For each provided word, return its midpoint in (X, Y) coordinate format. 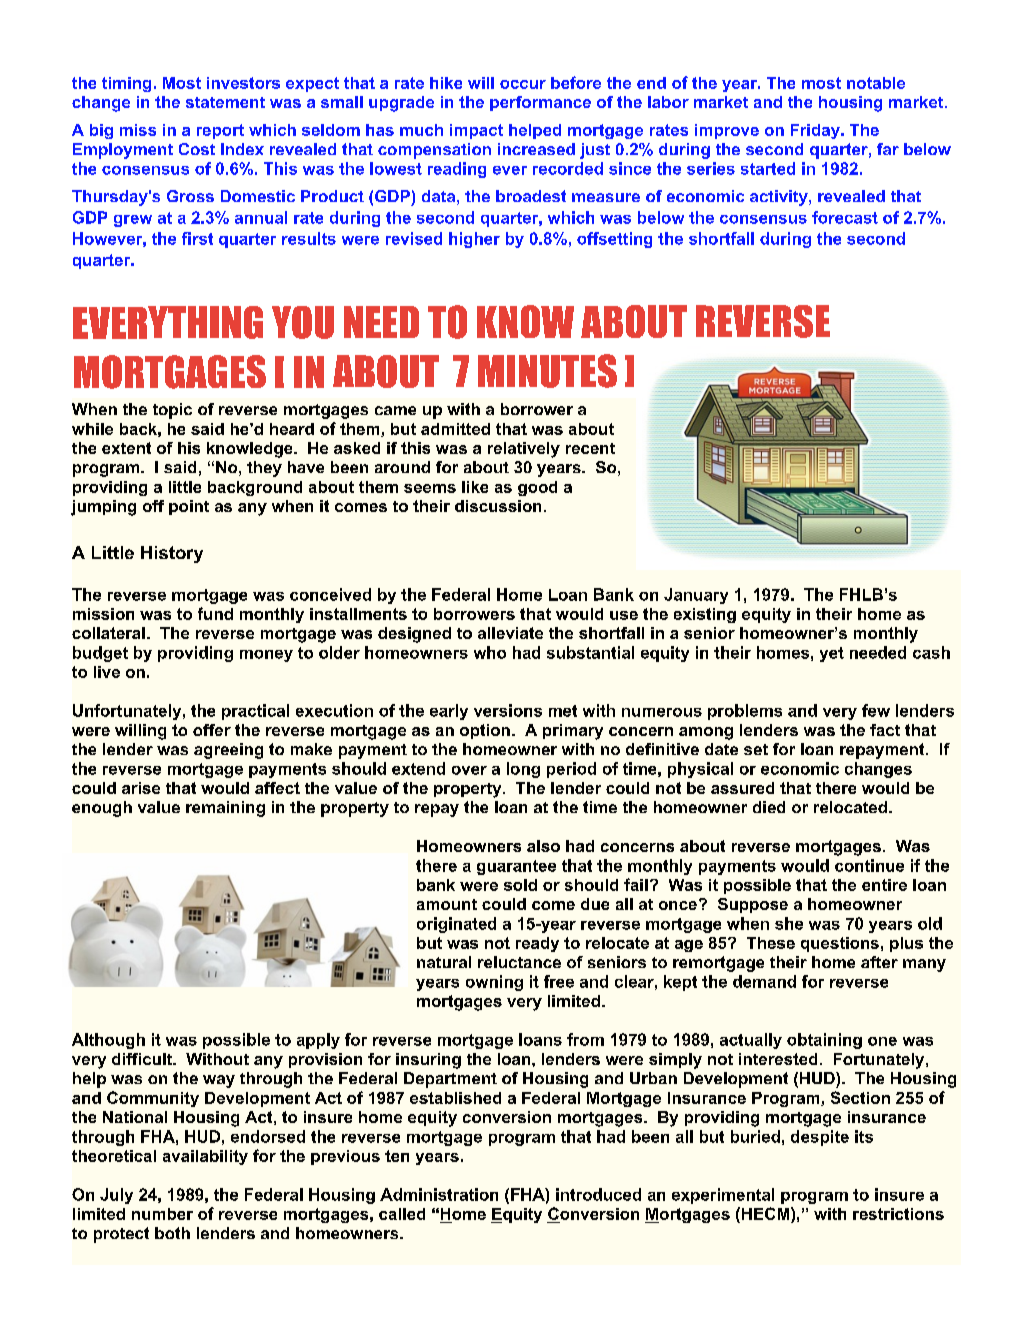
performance (540, 103)
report (220, 131)
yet (832, 654)
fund (215, 613)
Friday (816, 131)
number (162, 1214)
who (490, 652)
